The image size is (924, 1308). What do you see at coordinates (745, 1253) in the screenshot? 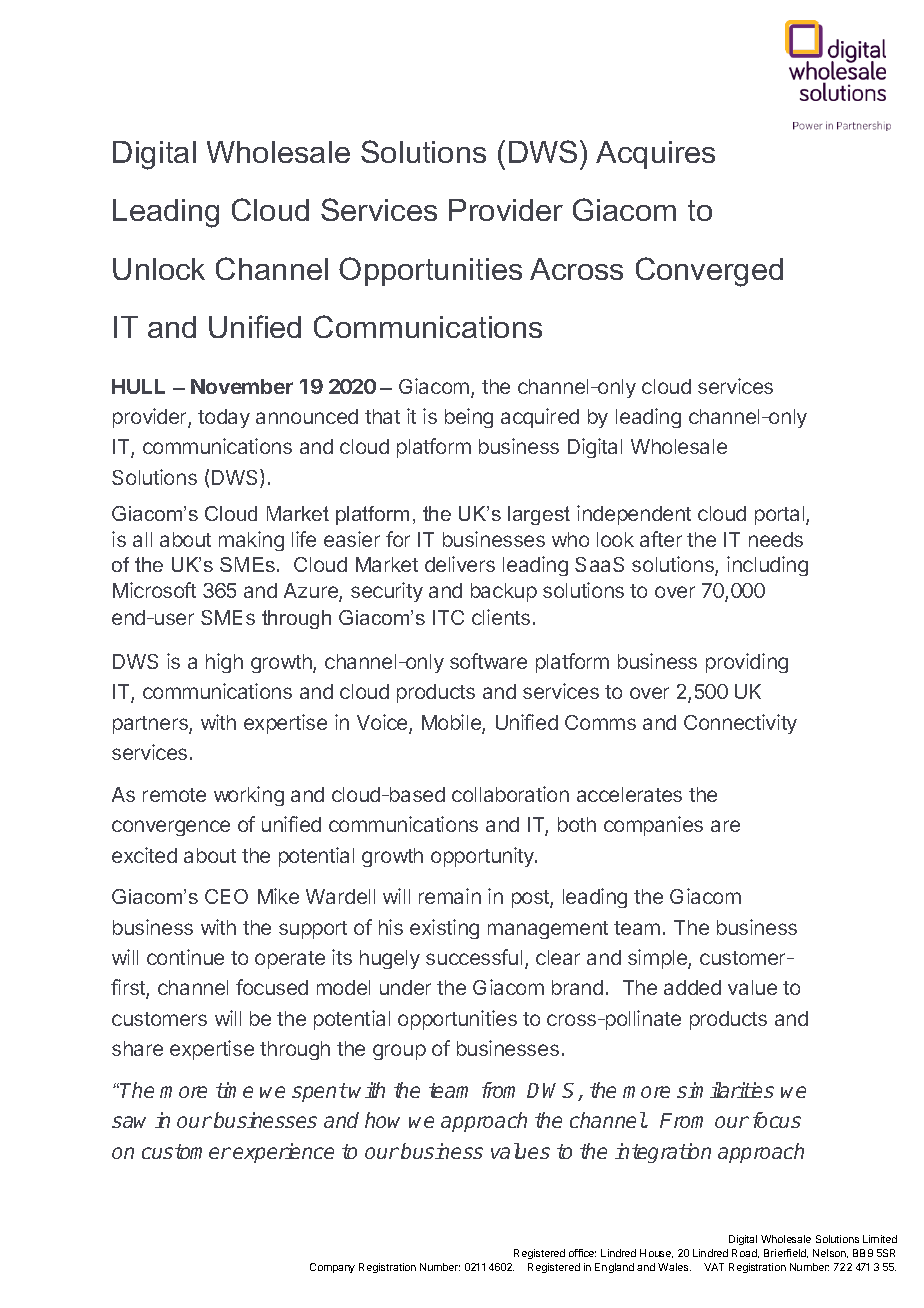
I see `Road` at bounding box center [745, 1253].
